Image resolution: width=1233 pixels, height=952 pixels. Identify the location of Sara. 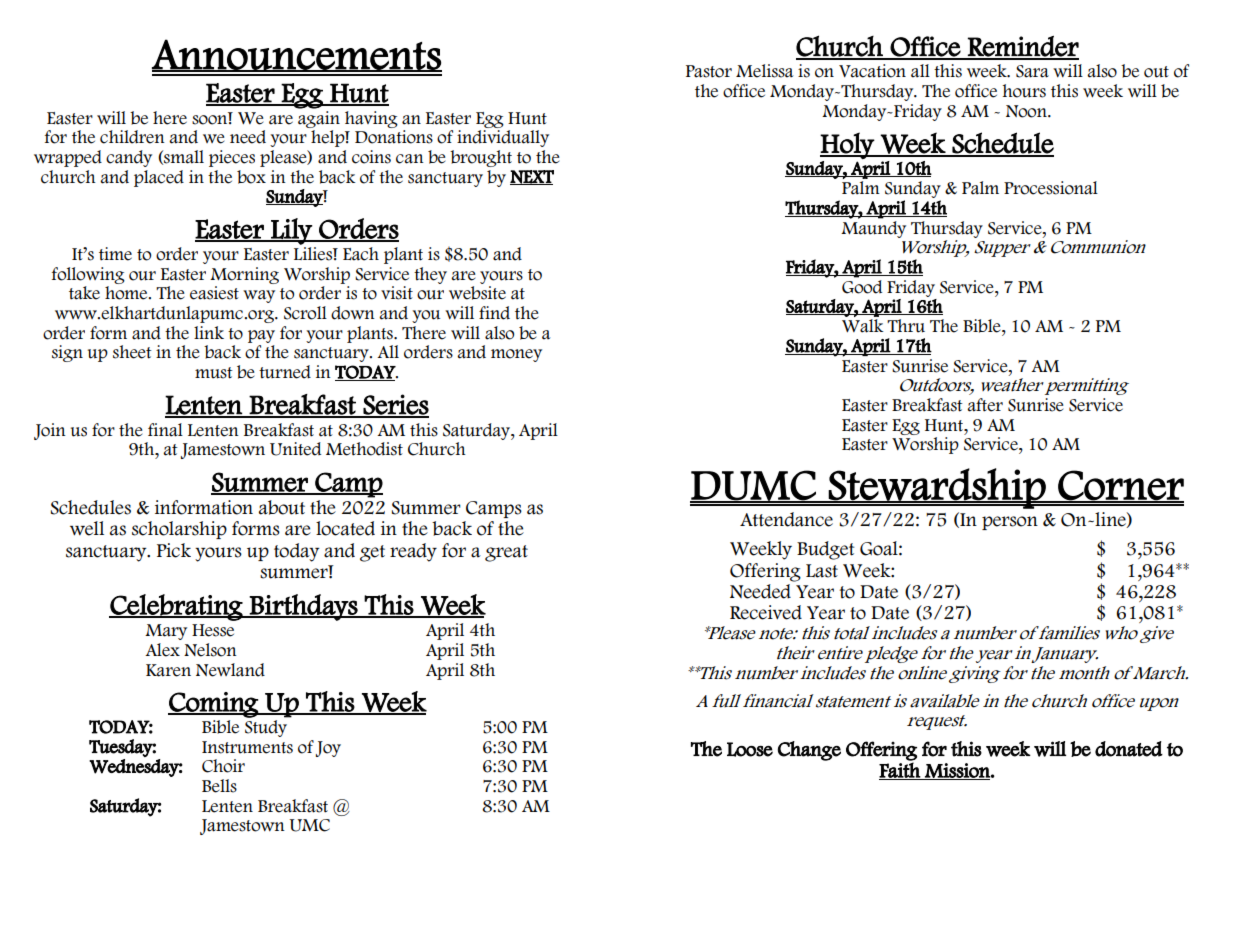
(1032, 71).
